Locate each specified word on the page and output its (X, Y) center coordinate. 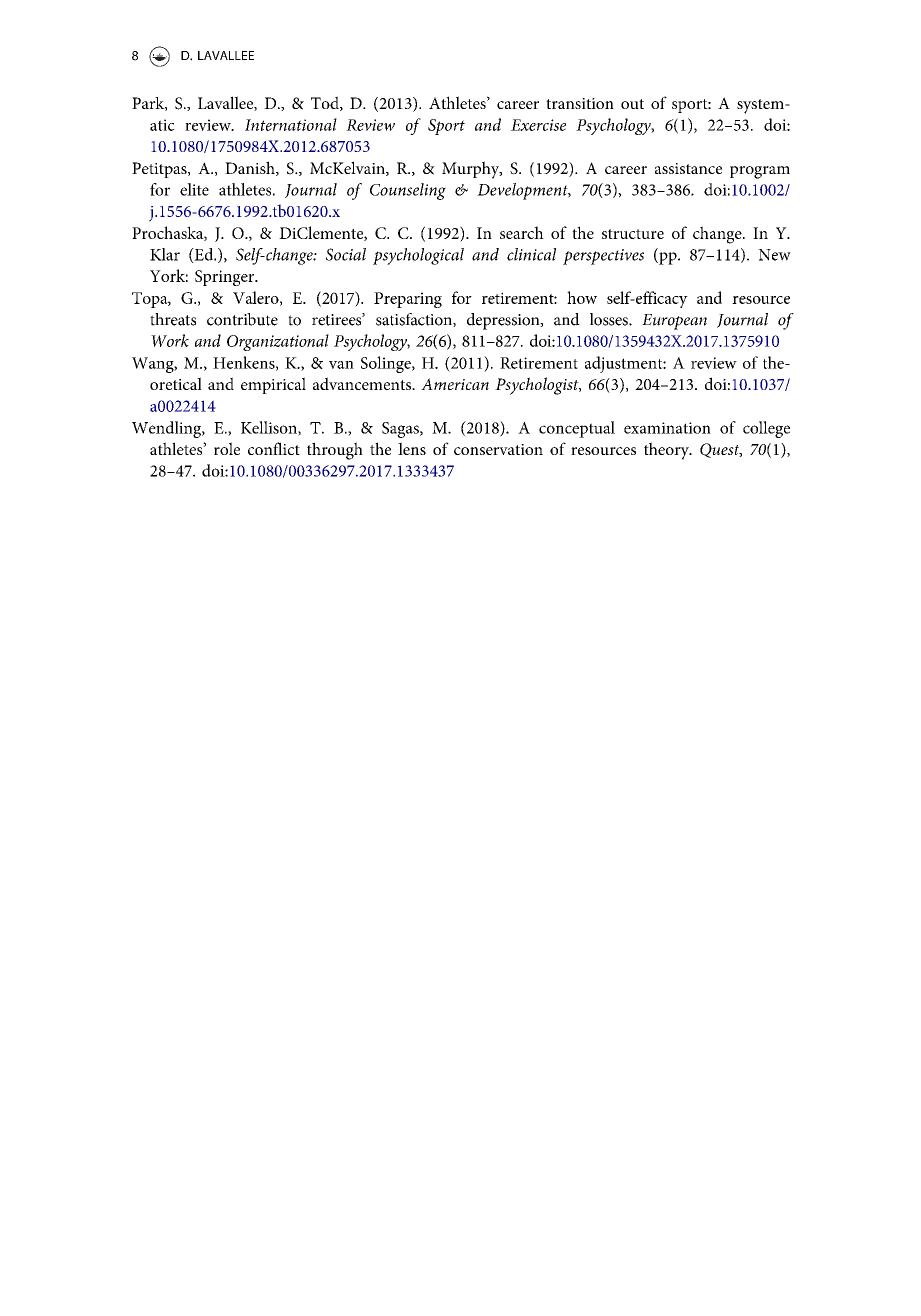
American (455, 384)
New (774, 255)
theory (667, 451)
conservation (498, 449)
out (632, 104)
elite (194, 189)
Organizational (278, 342)
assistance (688, 168)
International (291, 124)
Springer (226, 278)
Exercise (538, 125)
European (674, 322)
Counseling (408, 191)
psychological (418, 256)
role (227, 448)
